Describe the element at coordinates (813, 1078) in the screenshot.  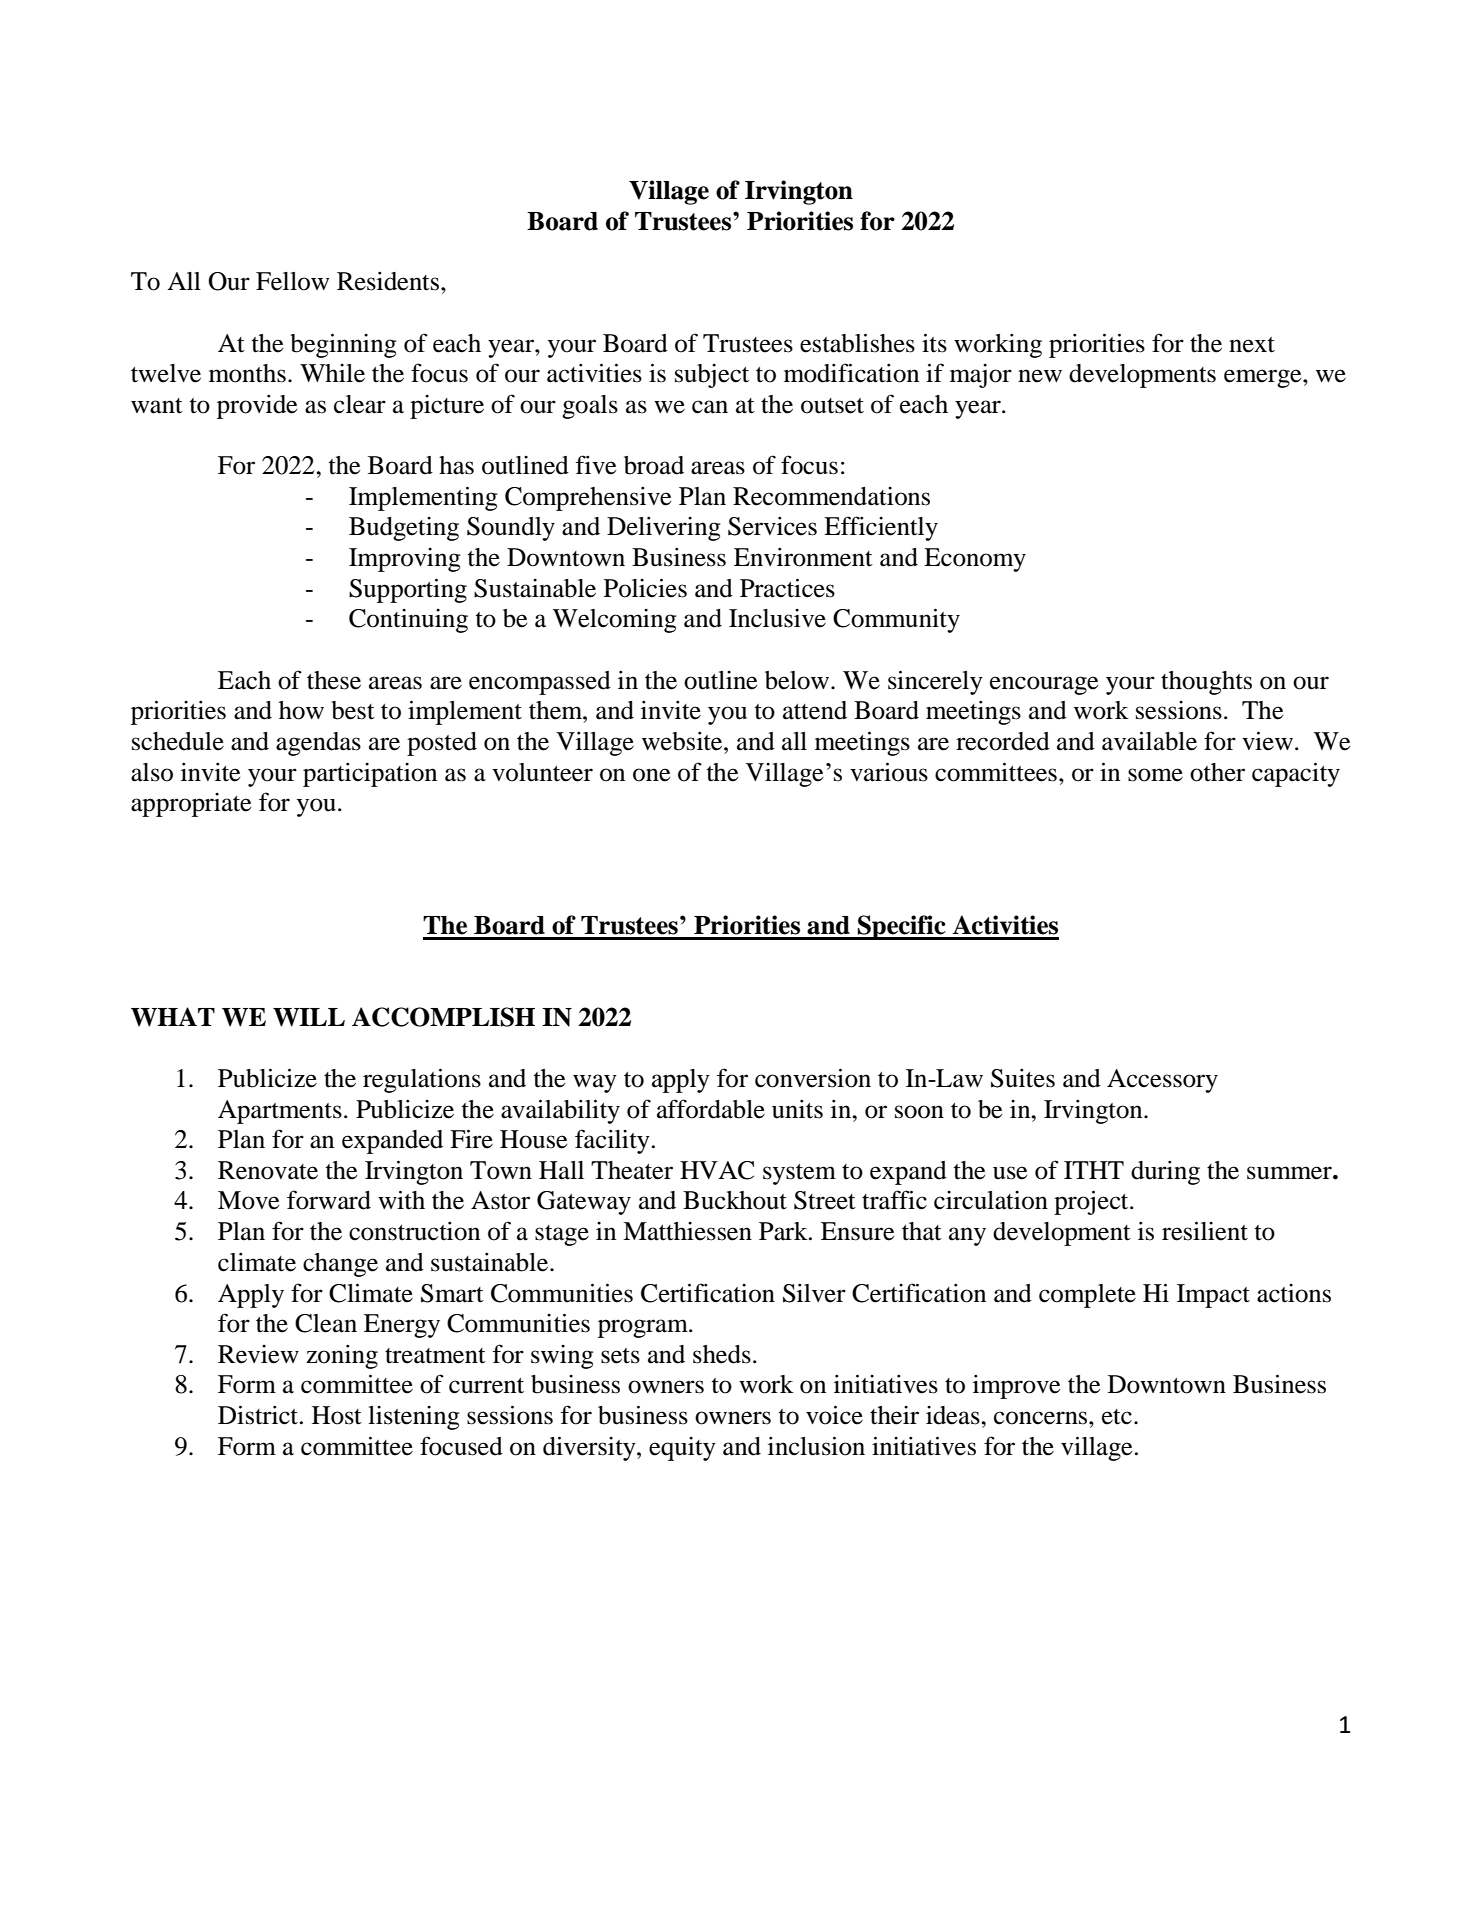
I see `conversion` at that location.
